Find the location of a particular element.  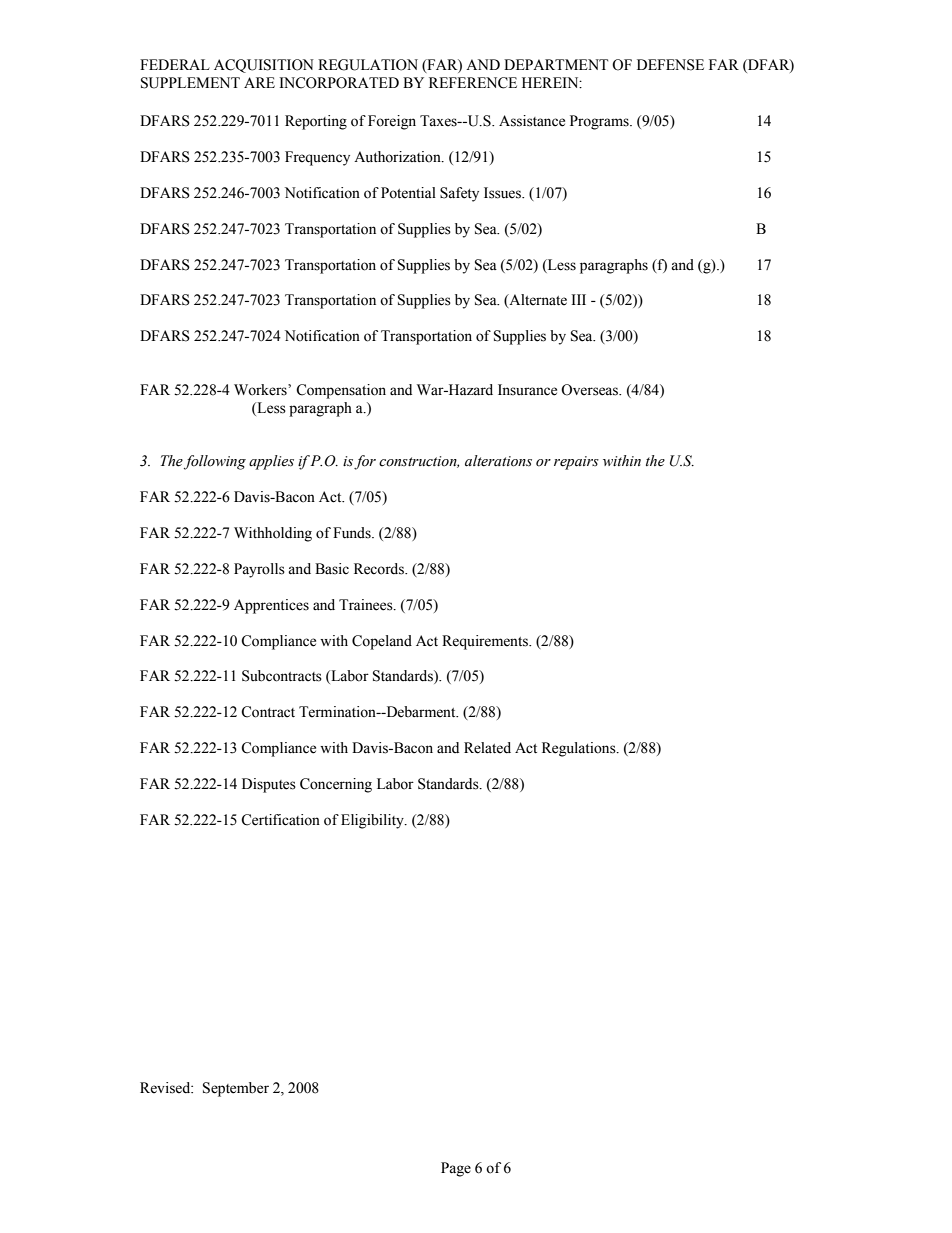

ARE is located at coordinates (259, 82).
